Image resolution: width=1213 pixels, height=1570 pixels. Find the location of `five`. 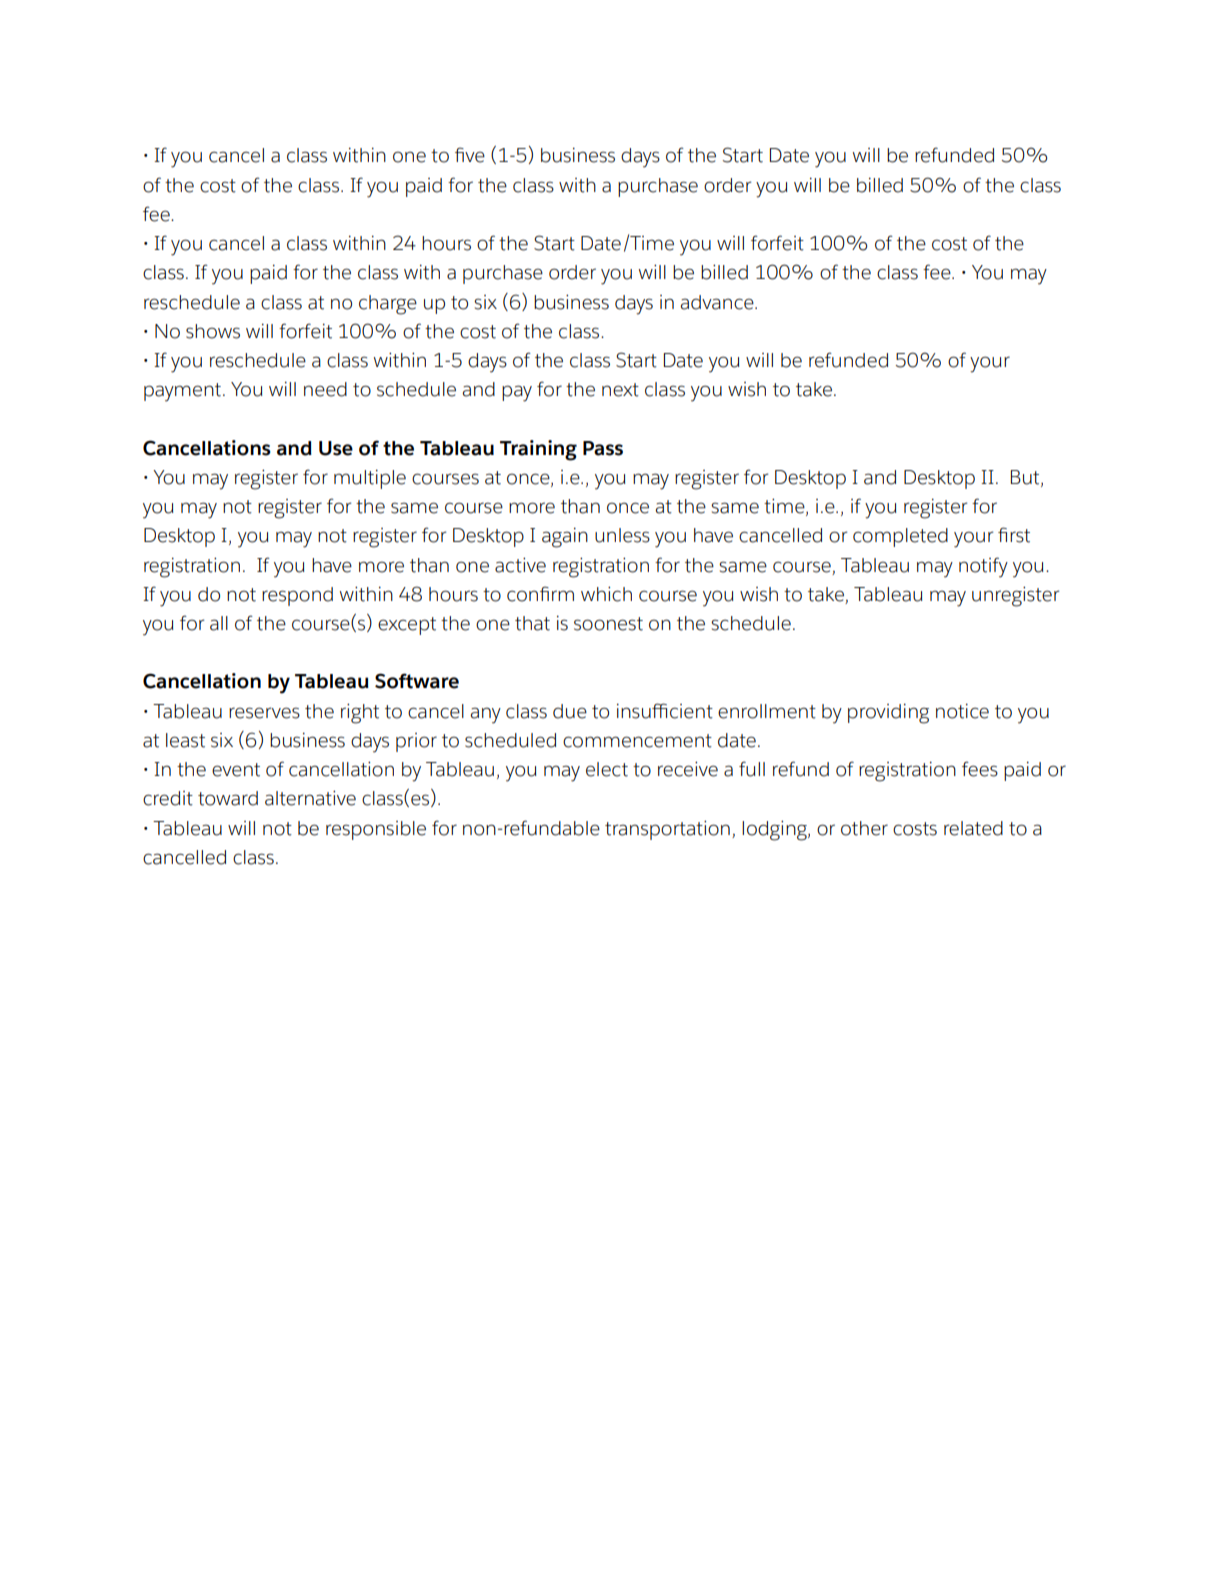

five is located at coordinates (470, 155).
